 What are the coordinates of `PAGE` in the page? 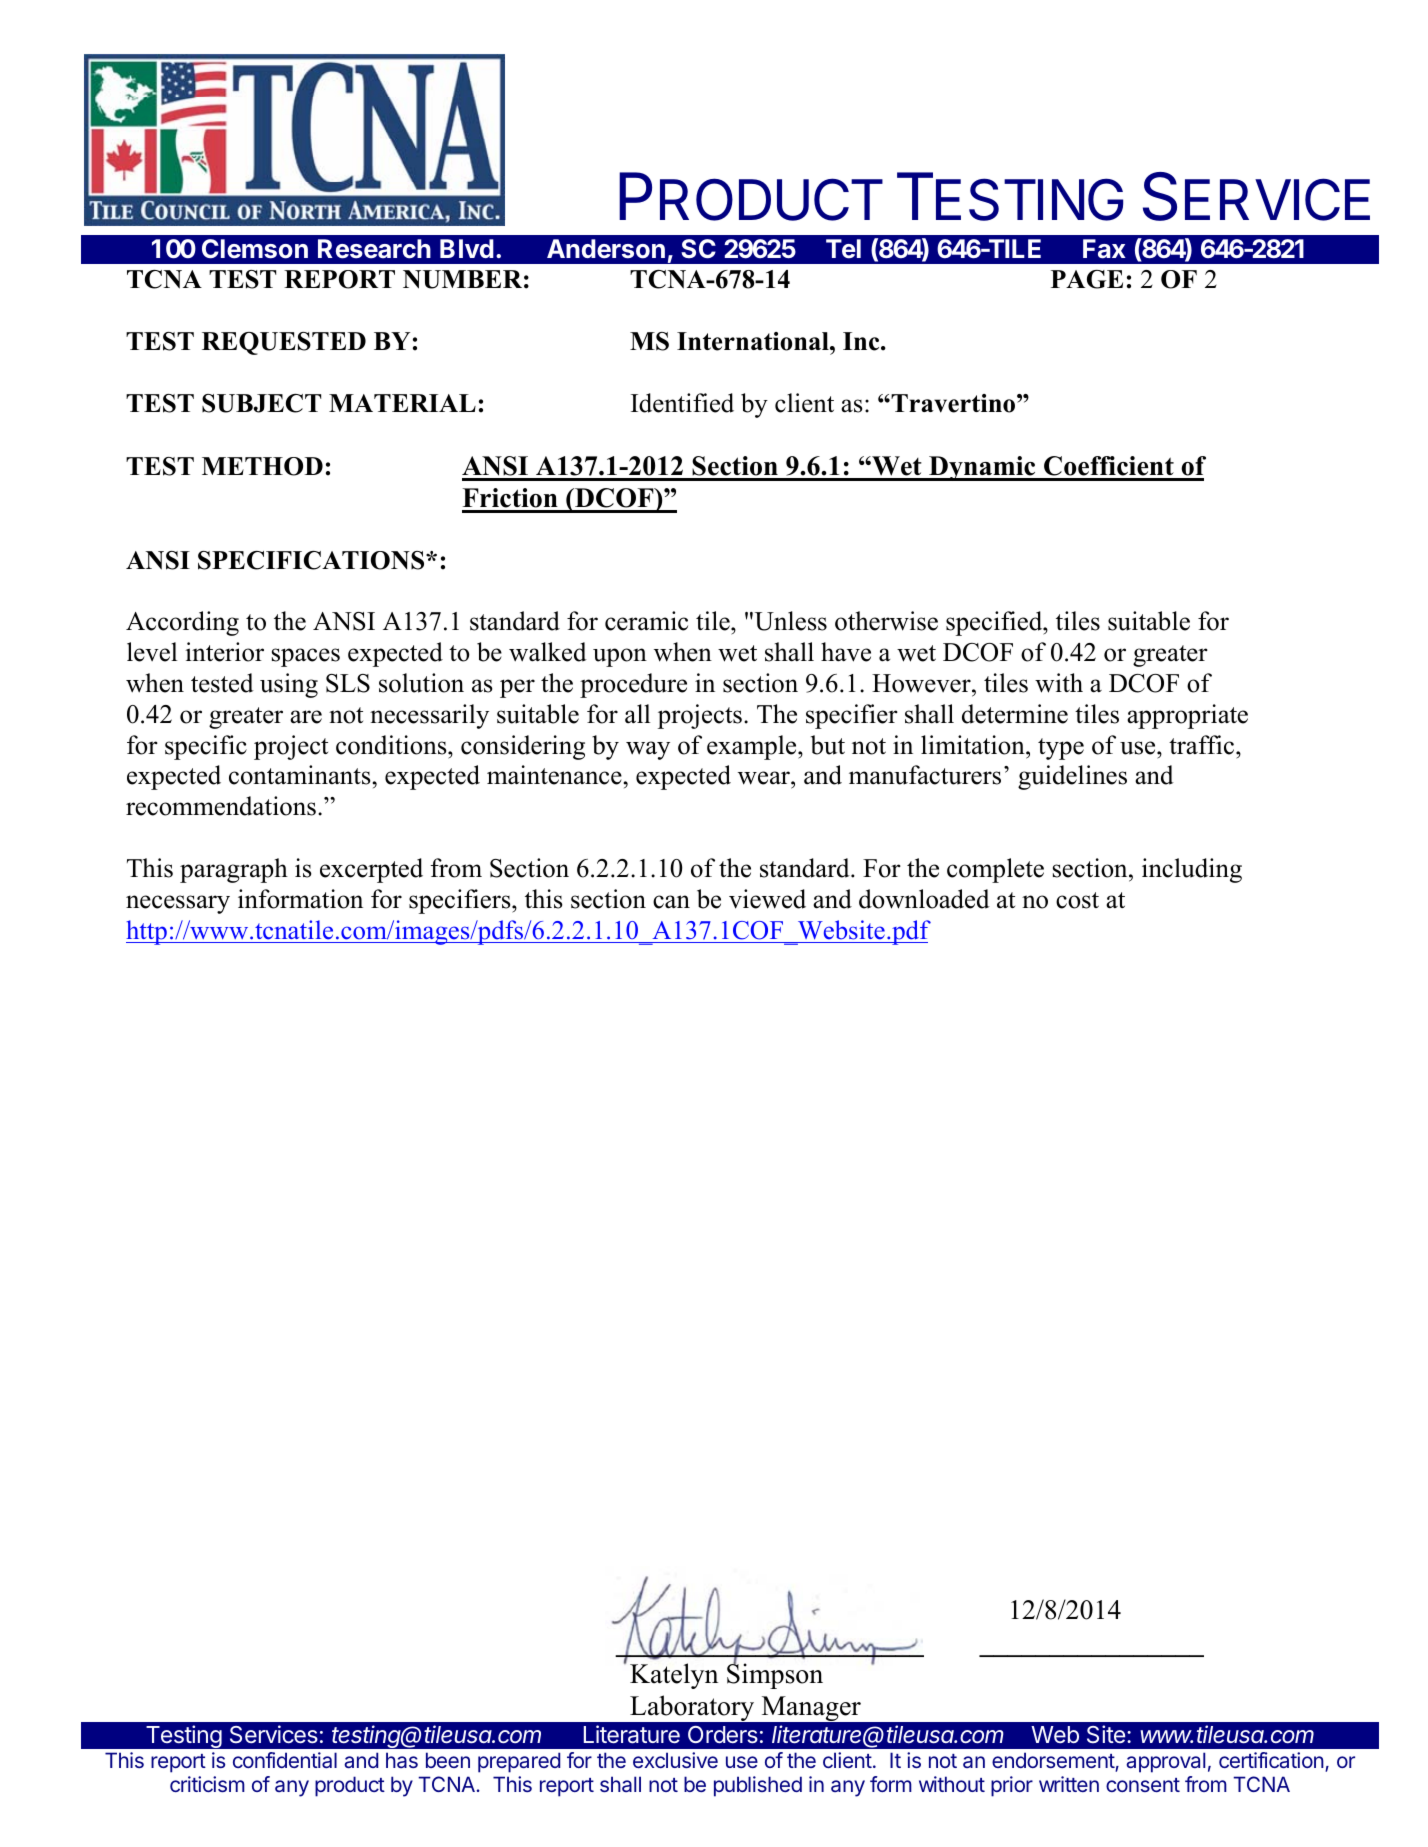 It's located at (1087, 279).
